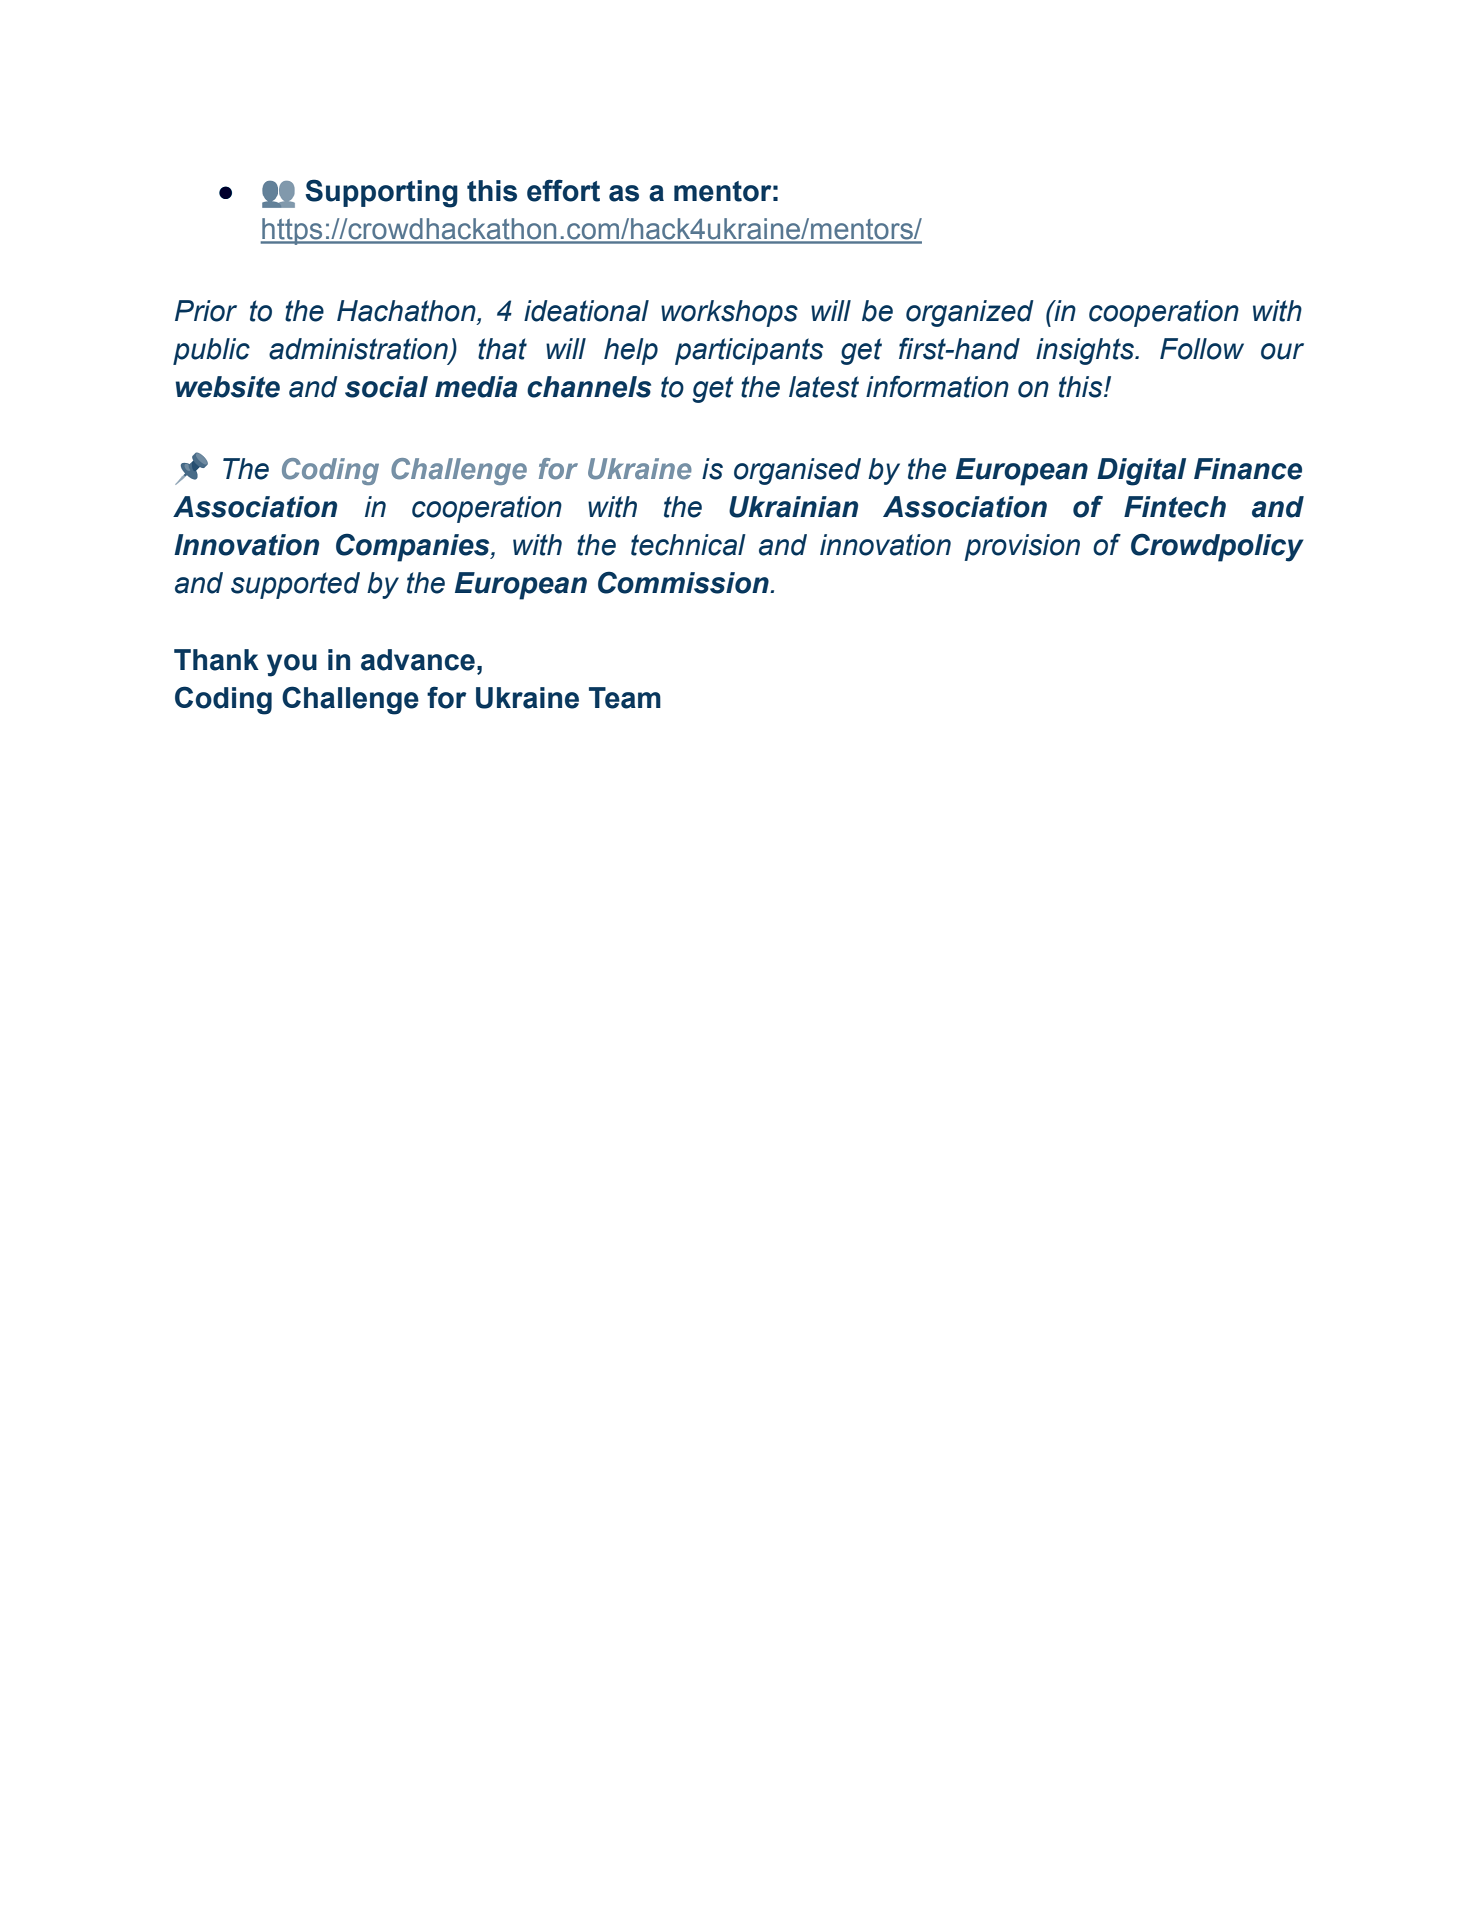 This screenshot has width=1477, height=1911. What do you see at coordinates (625, 698) in the screenshot?
I see `Team` at bounding box center [625, 698].
